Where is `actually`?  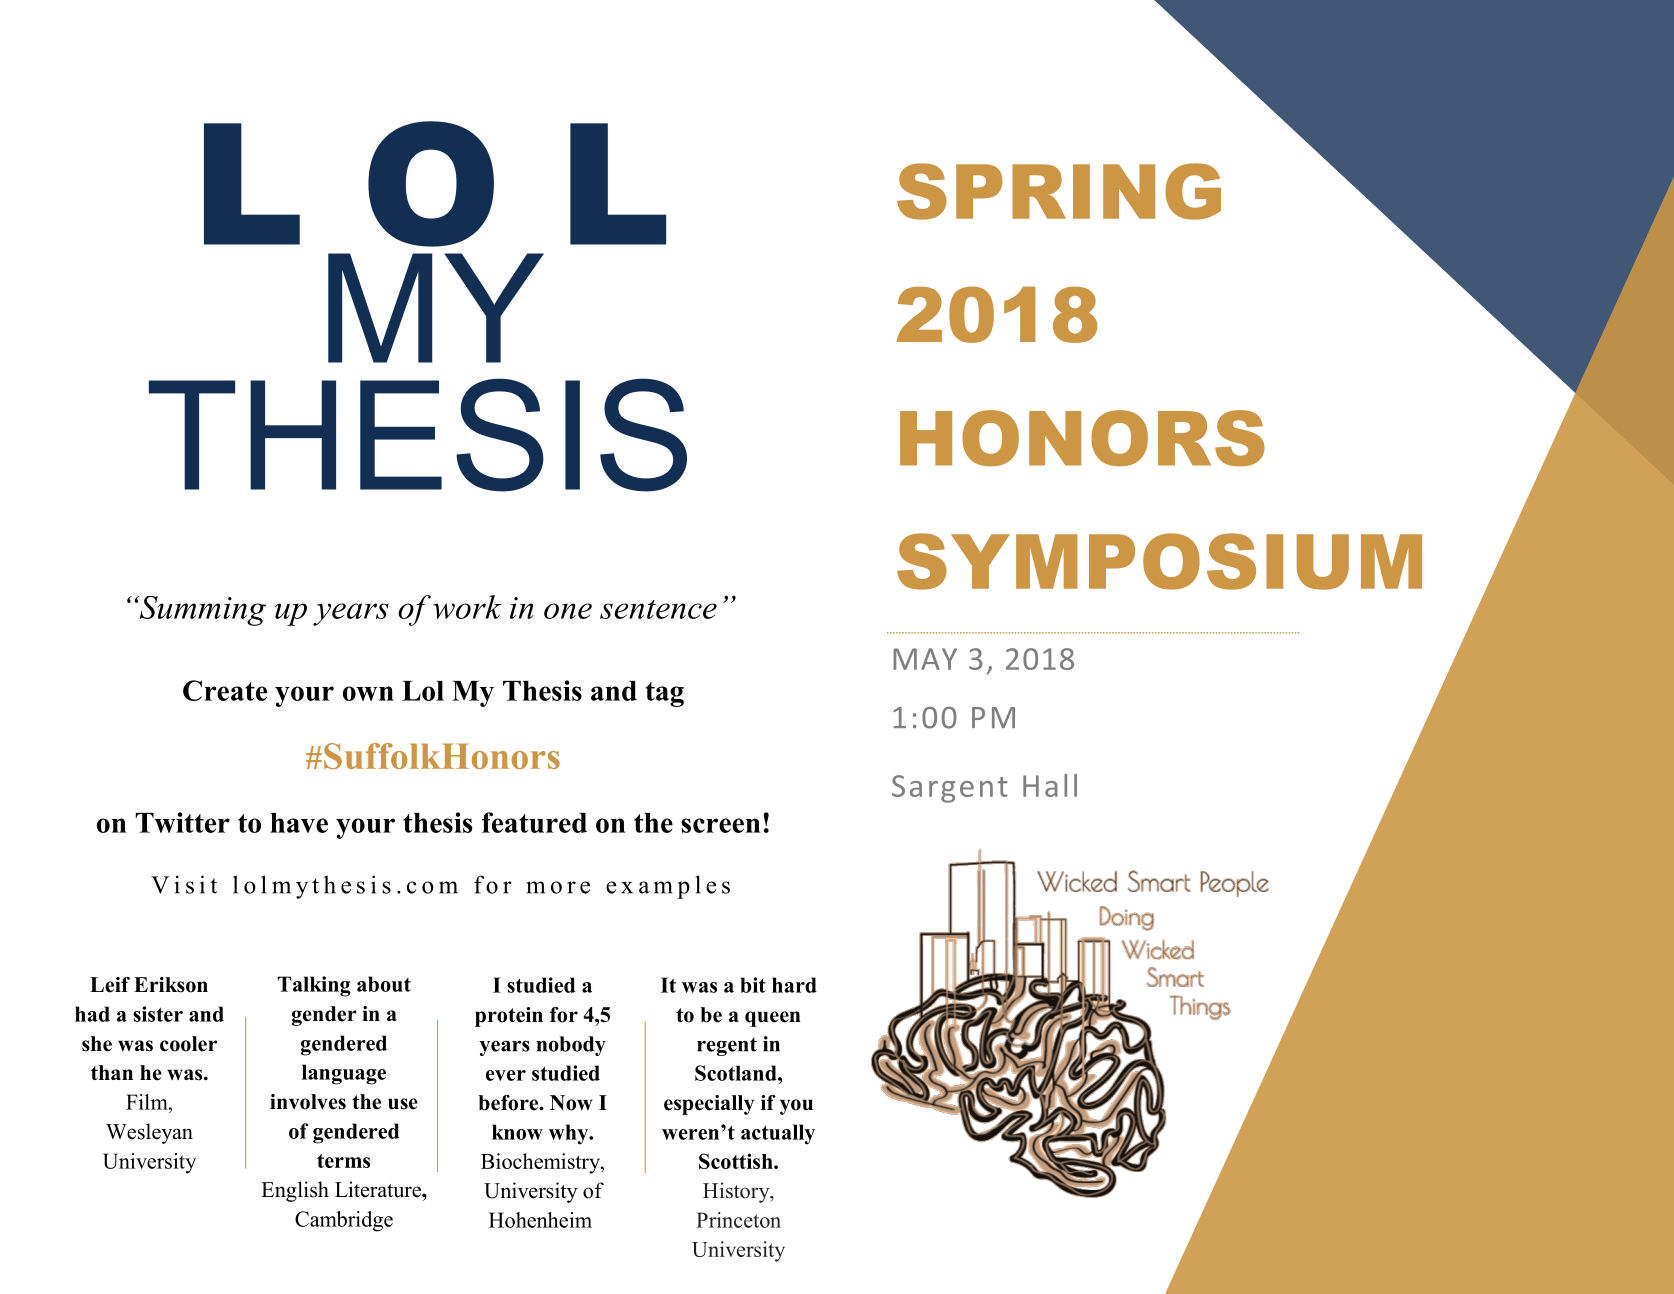 actually is located at coordinates (778, 1134).
